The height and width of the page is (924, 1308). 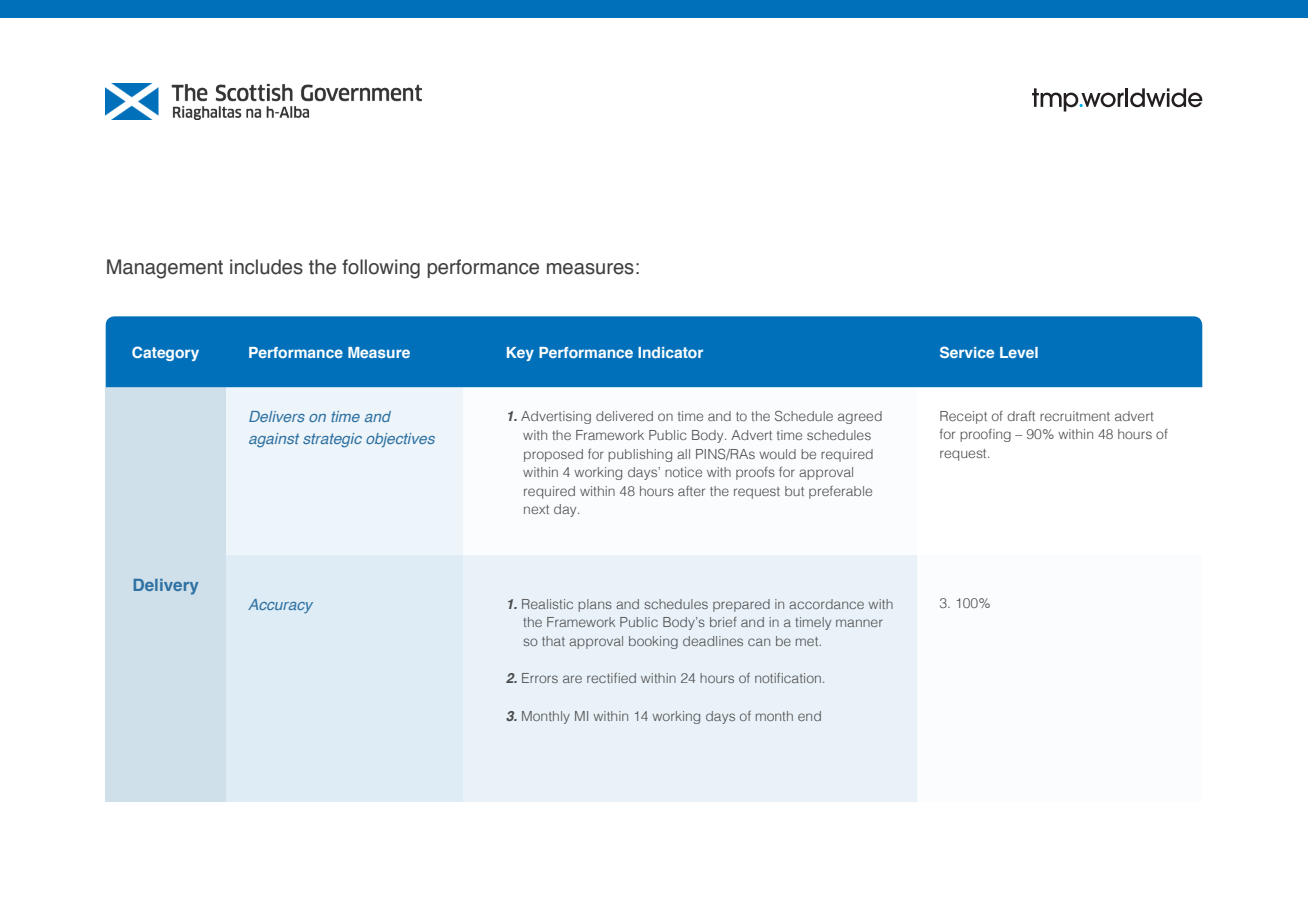 I want to click on against, so click(x=274, y=440).
